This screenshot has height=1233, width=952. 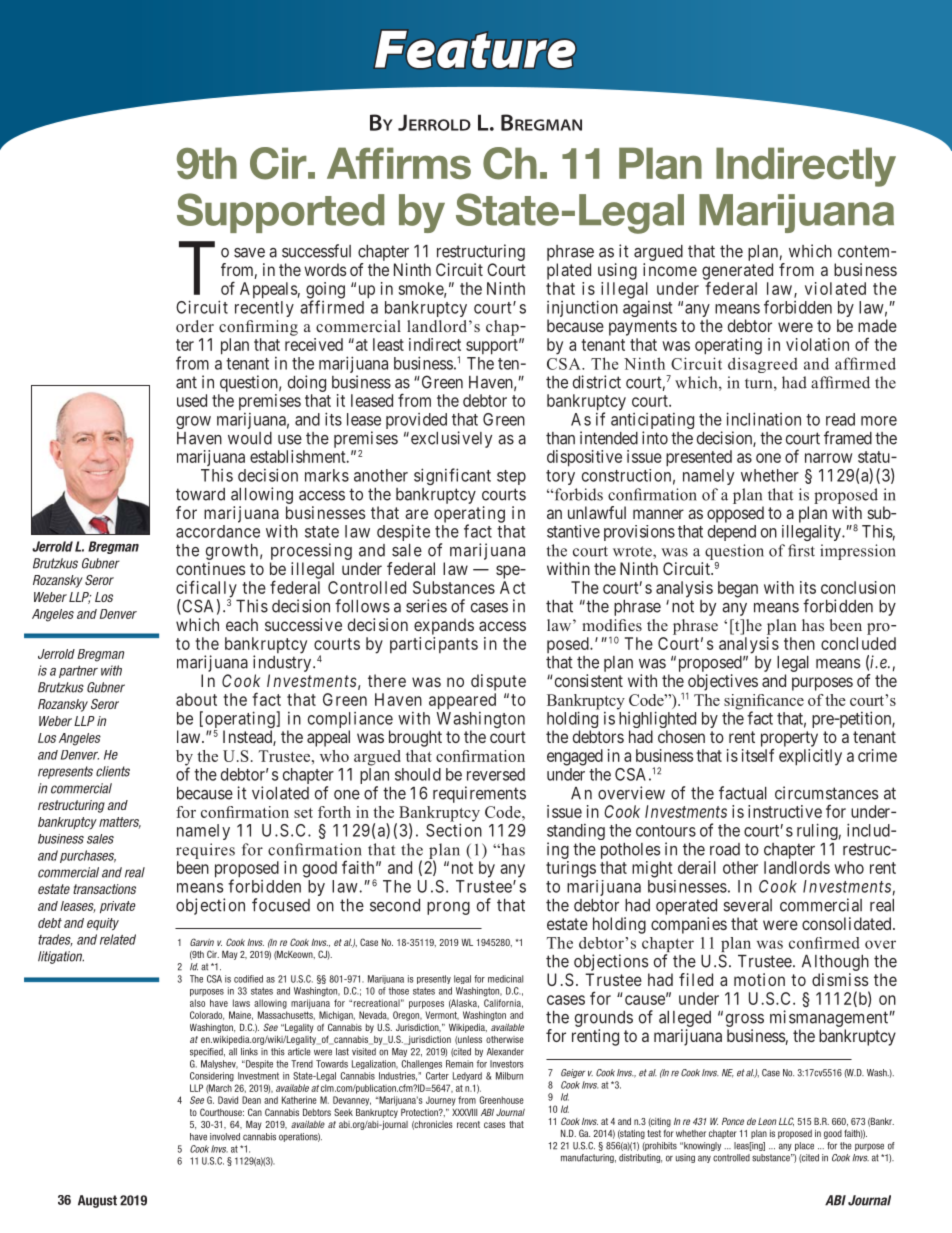 I want to click on exclusively, so click(x=450, y=439).
